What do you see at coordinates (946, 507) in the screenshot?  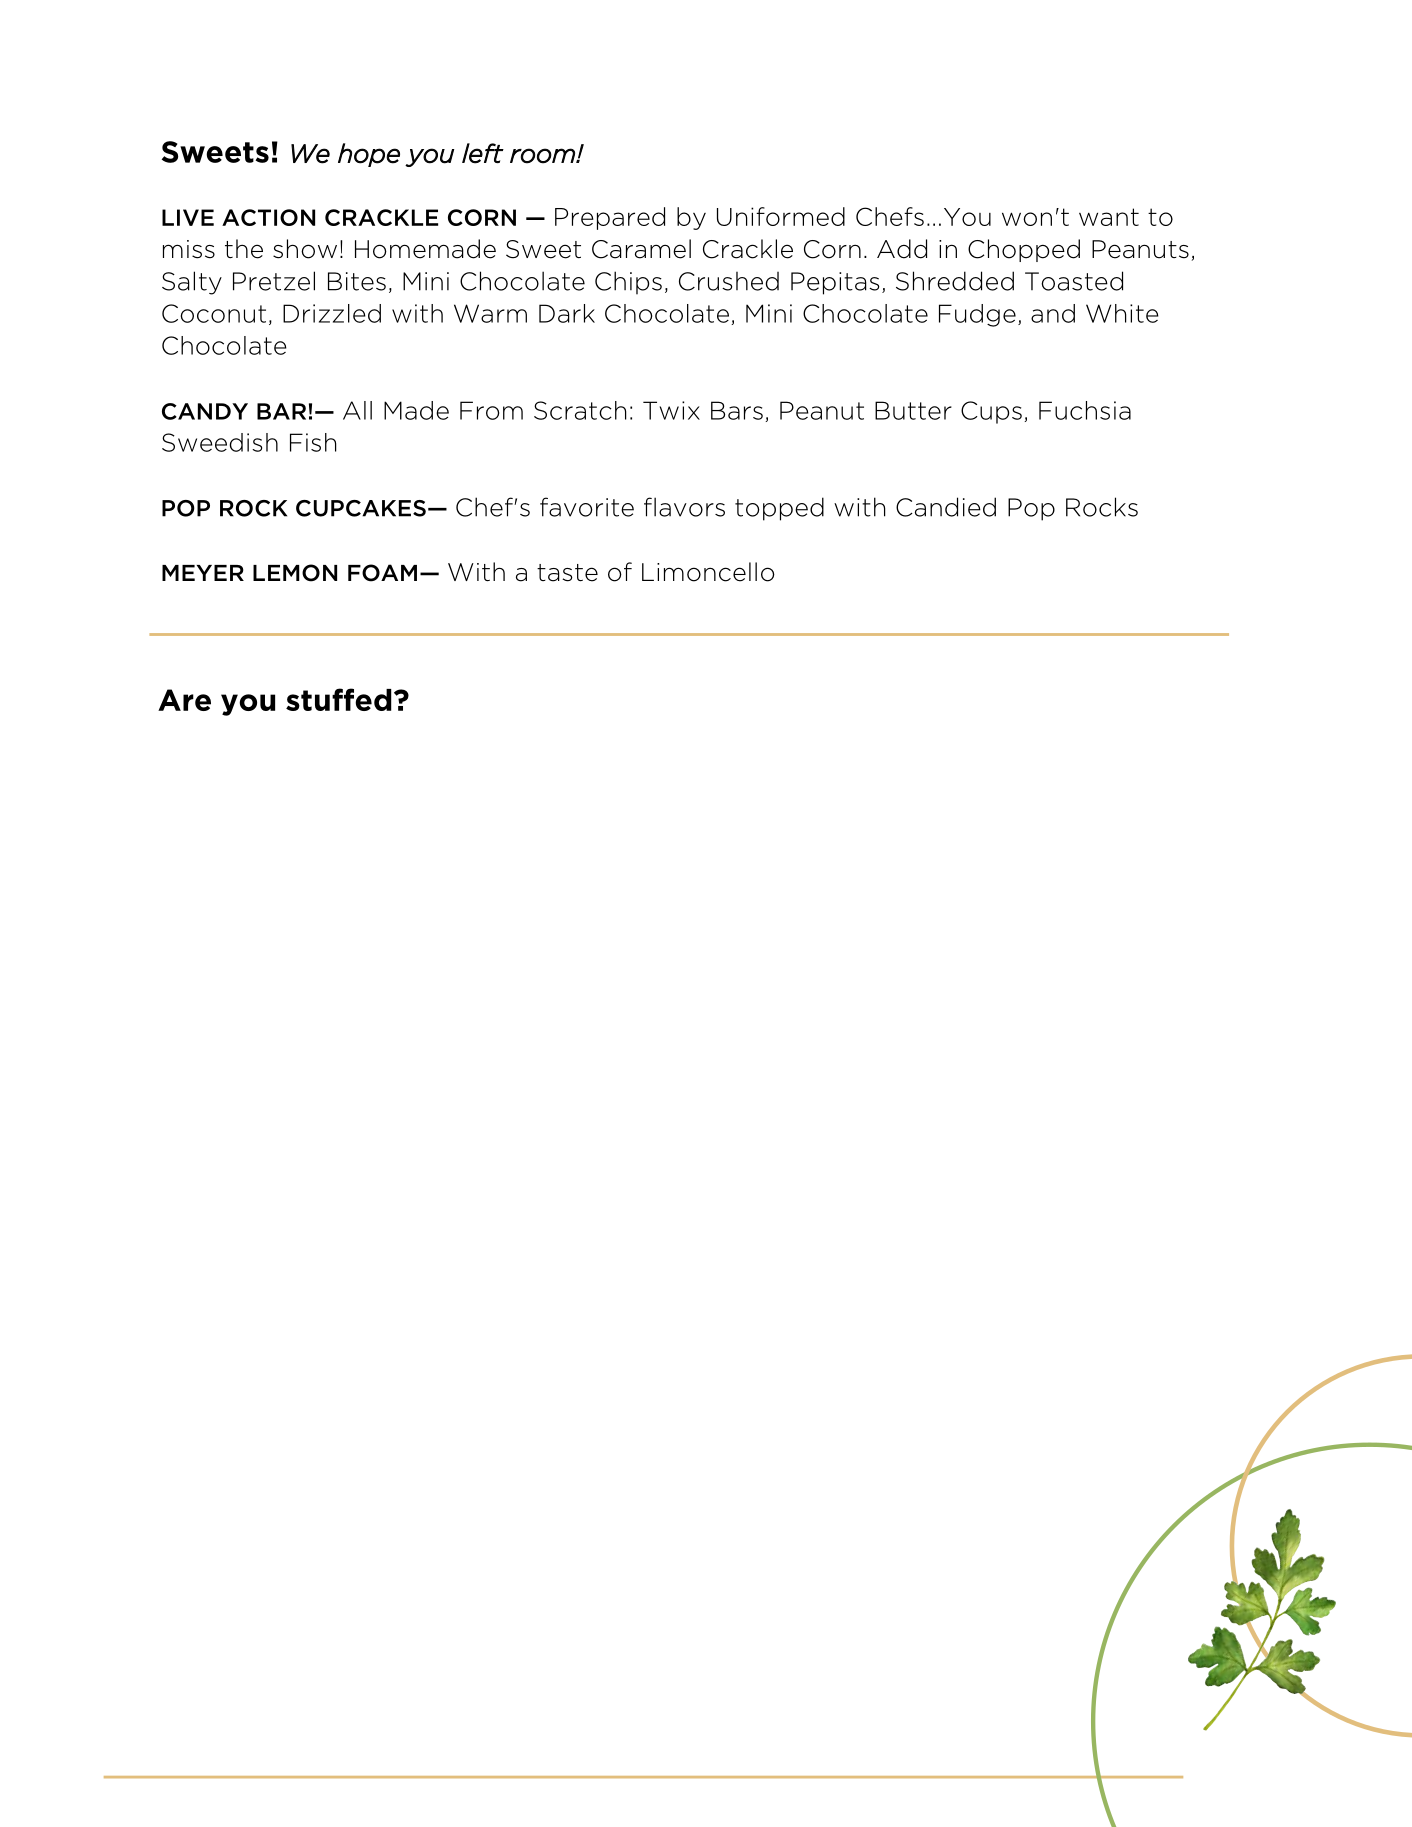 I see `Candied` at bounding box center [946, 507].
